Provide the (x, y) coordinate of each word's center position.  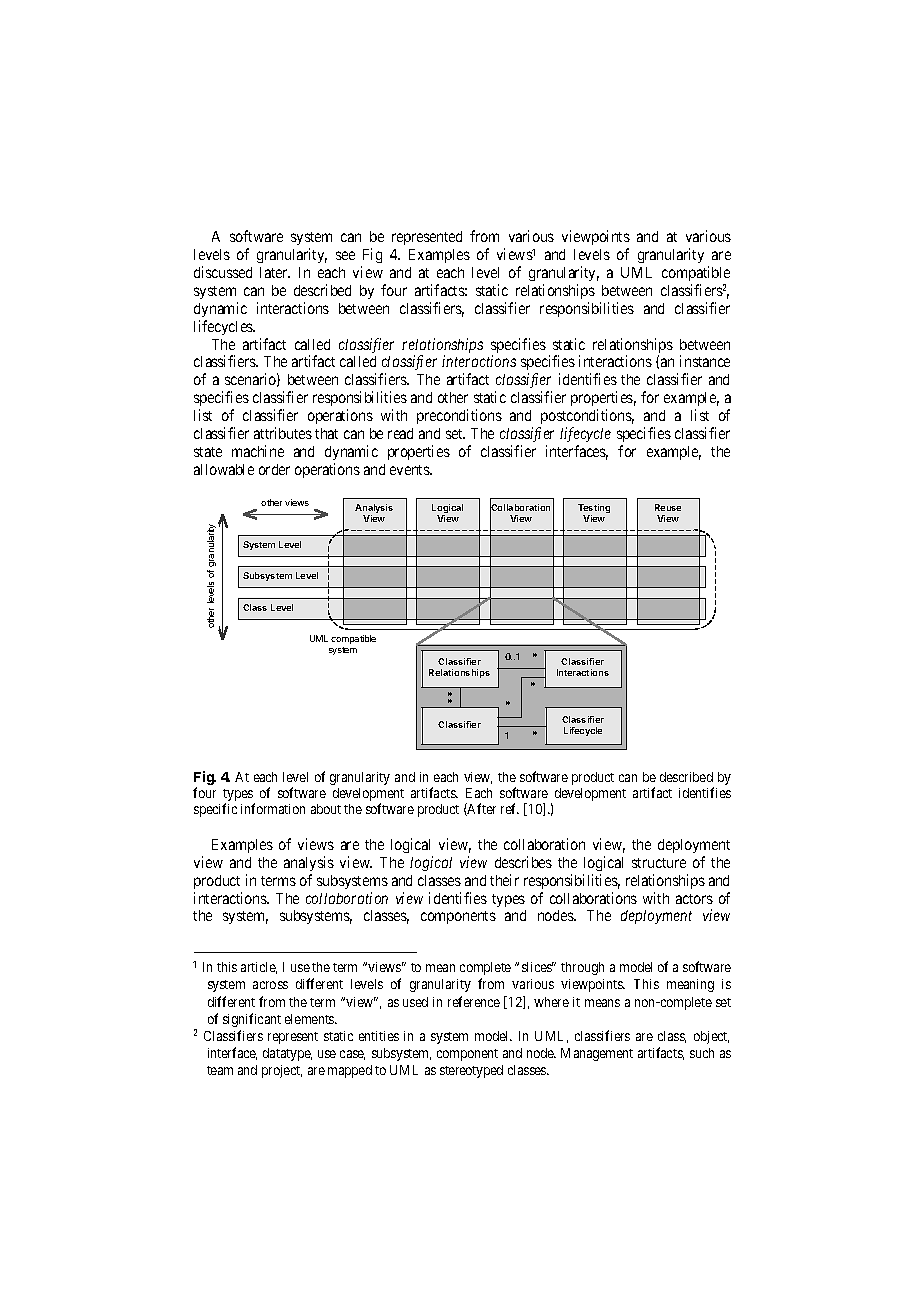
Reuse (668, 507)
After (481, 809)
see (345, 255)
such (702, 1053)
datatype (287, 1054)
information (273, 808)
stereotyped (471, 1071)
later (275, 272)
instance (705, 361)
